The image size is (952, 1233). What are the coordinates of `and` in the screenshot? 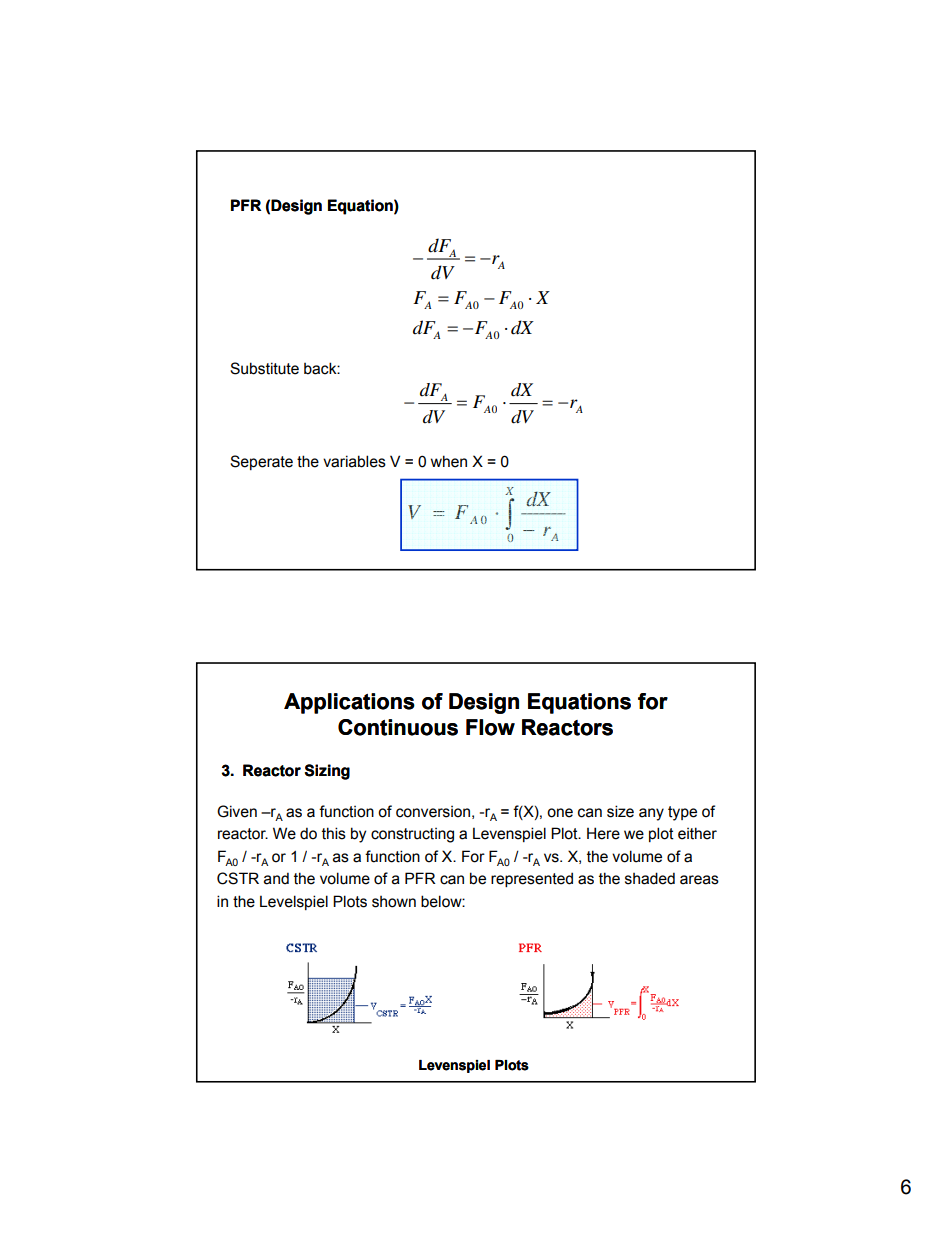 It's located at (276, 878).
